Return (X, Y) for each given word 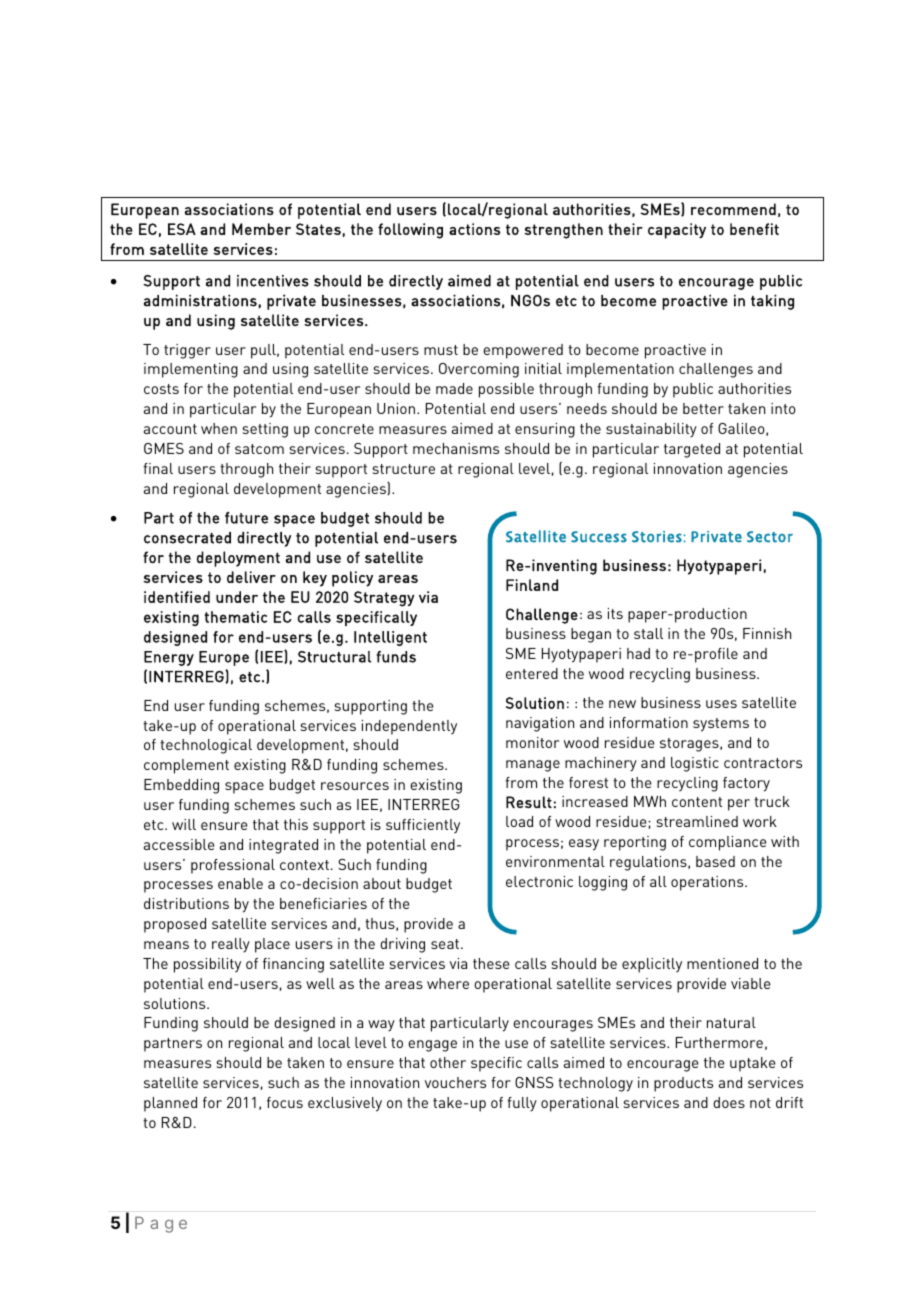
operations (708, 883)
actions (474, 229)
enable (240, 883)
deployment (238, 559)
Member (261, 229)
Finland (532, 585)
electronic (539, 881)
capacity (677, 231)
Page (161, 1224)
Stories (658, 537)
